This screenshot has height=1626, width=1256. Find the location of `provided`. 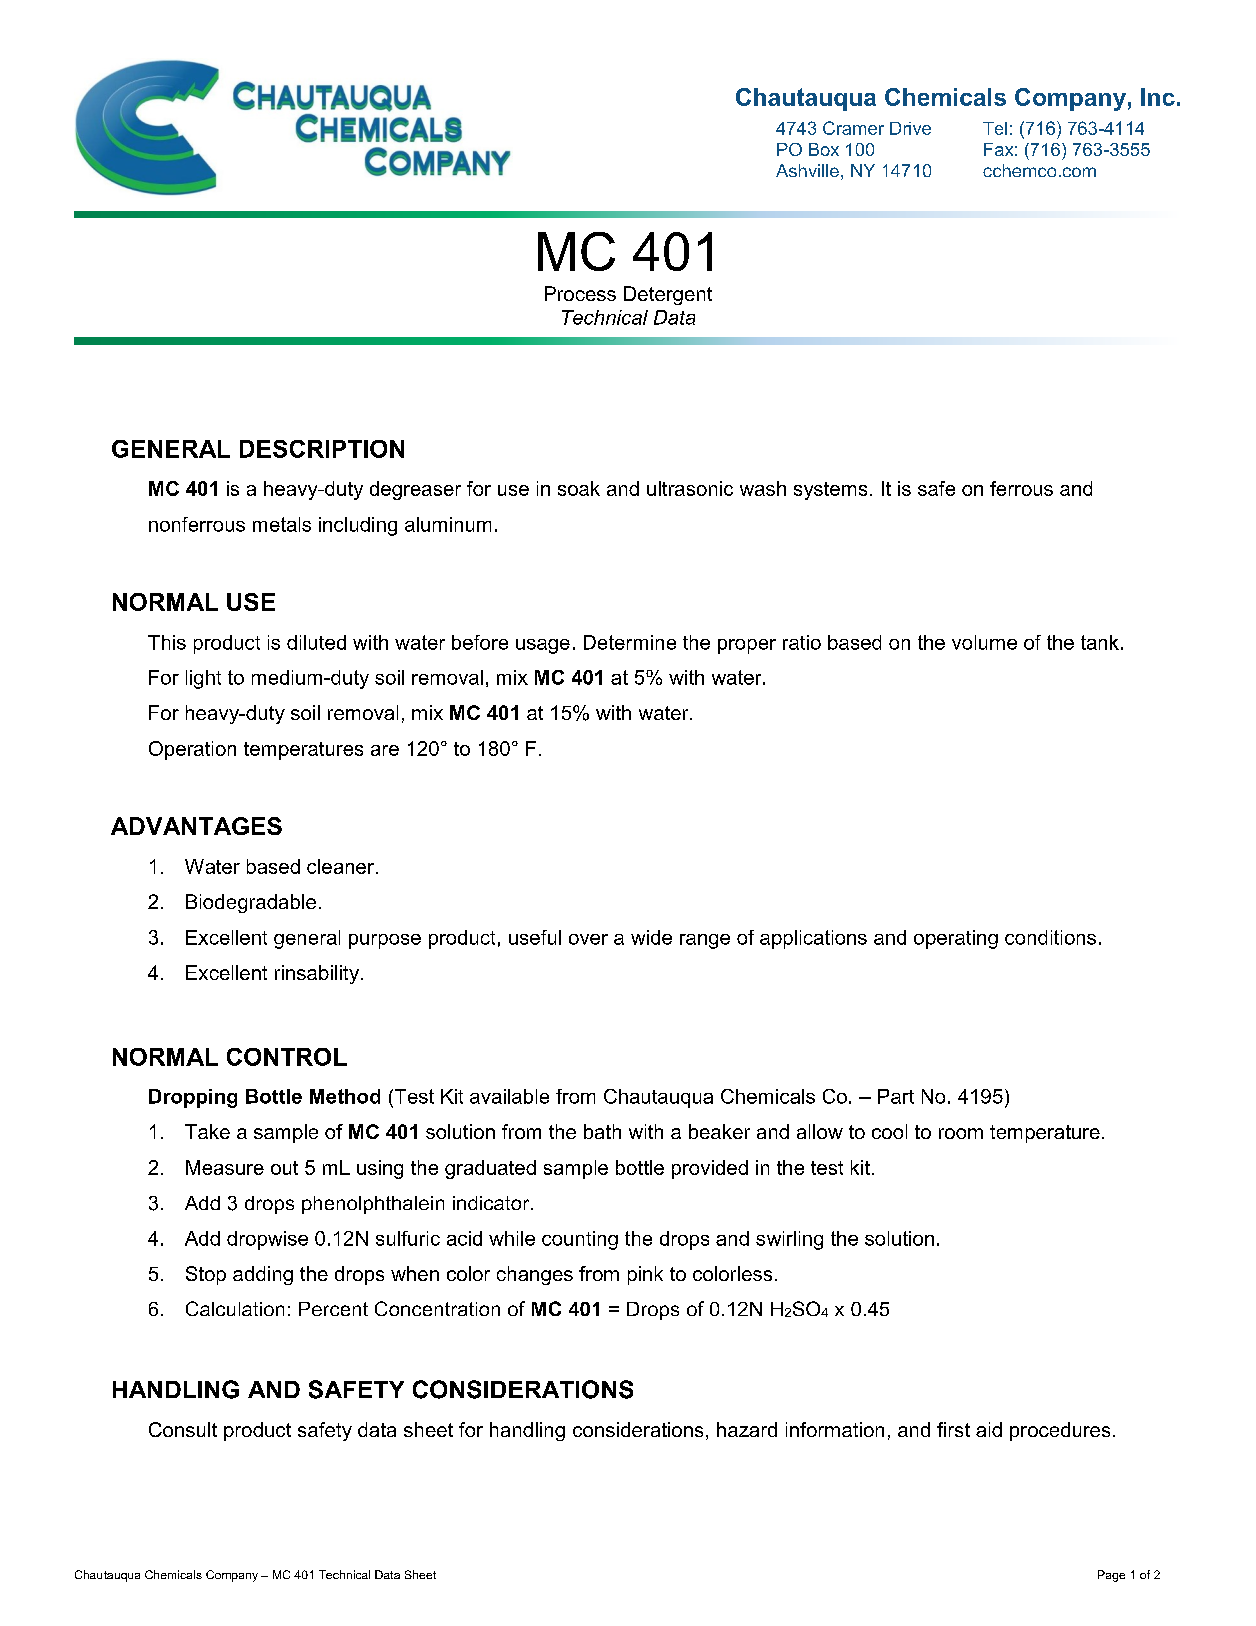

provided is located at coordinates (710, 1169).
